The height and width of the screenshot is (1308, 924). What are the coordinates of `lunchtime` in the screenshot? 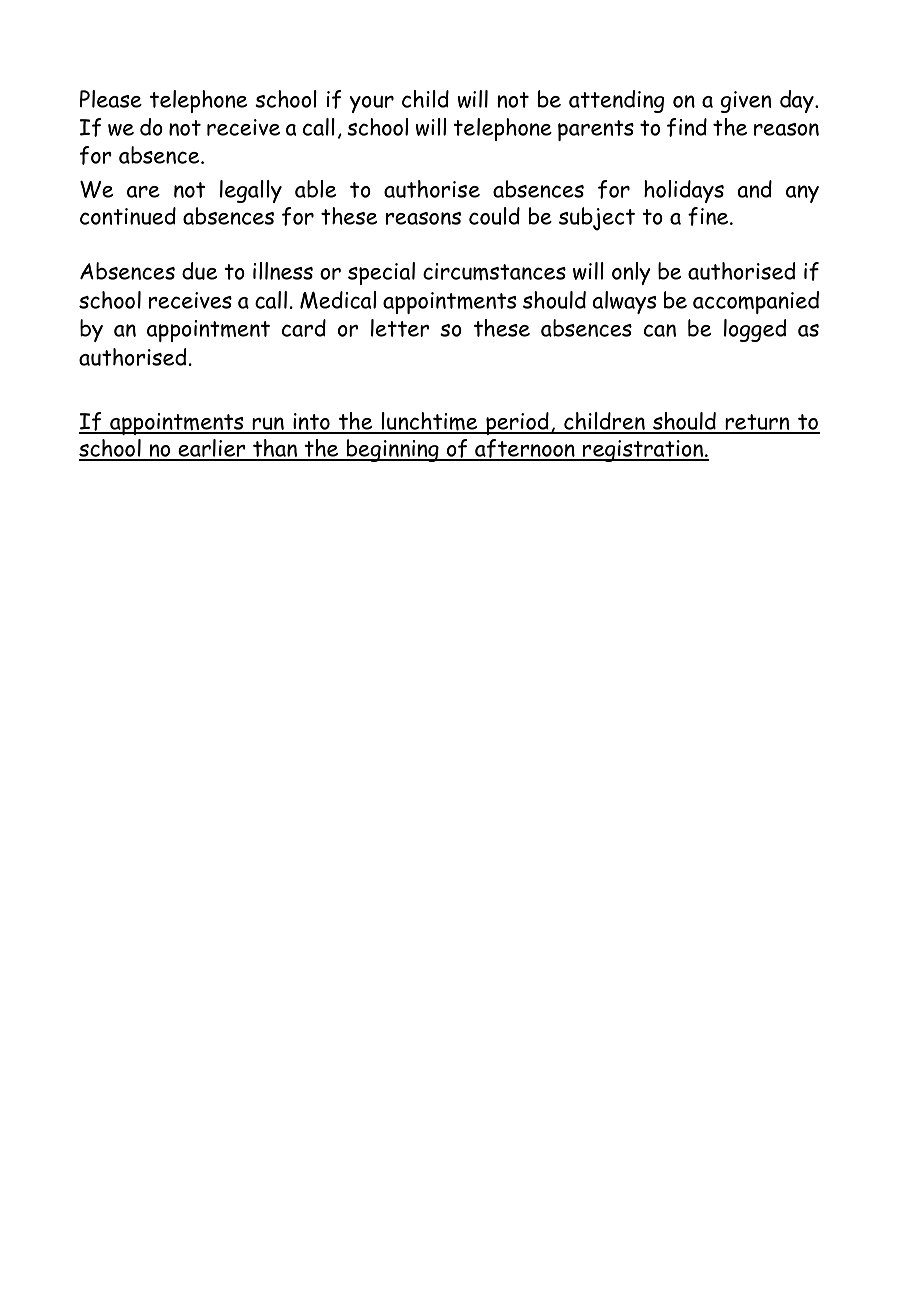 It's located at (430, 422).
